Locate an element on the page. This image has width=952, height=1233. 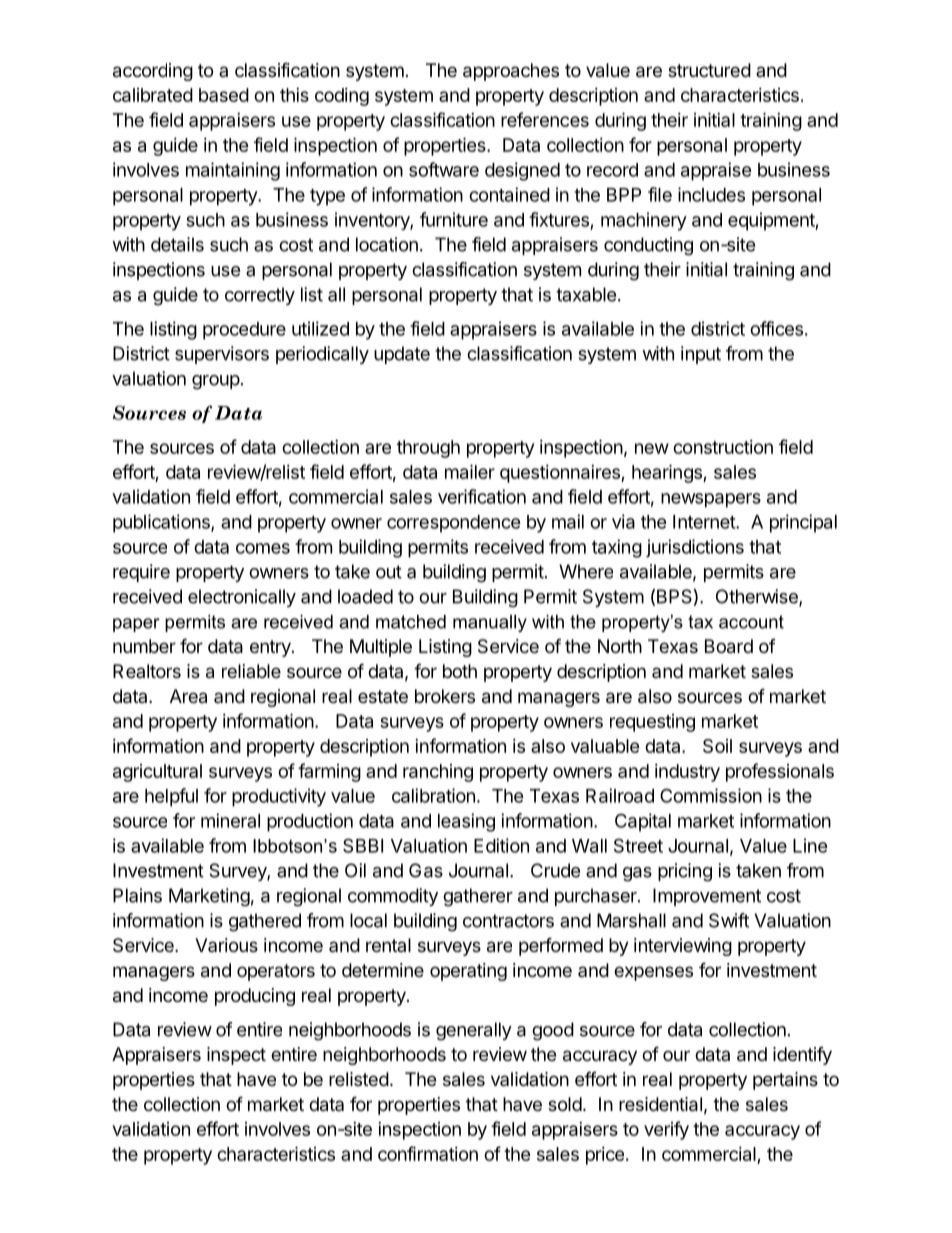
producing is located at coordinates (255, 997).
